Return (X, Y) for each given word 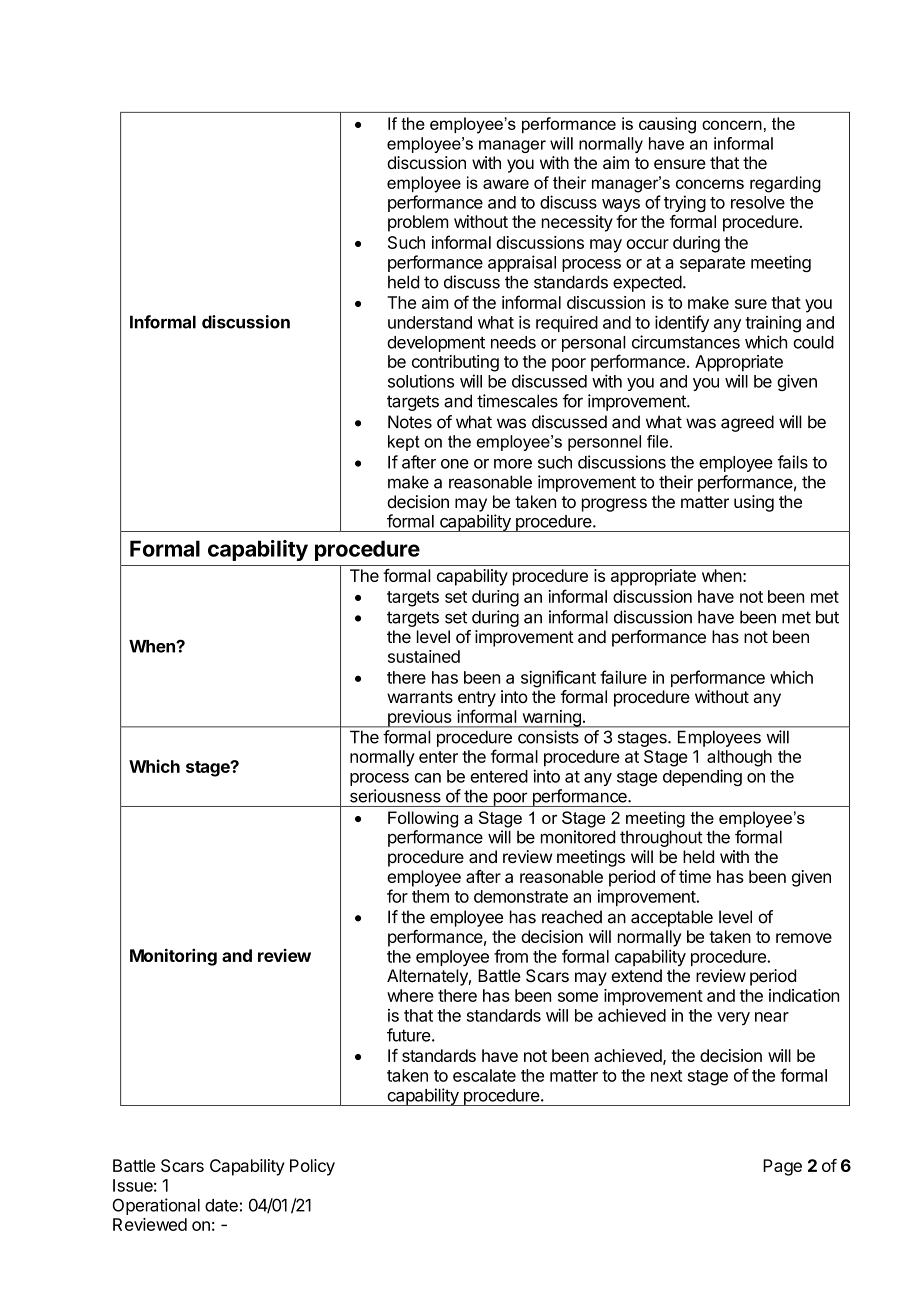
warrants (420, 697)
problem (418, 223)
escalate (484, 1075)
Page (782, 1167)
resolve (758, 202)
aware (506, 184)
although (739, 758)
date (221, 1205)
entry (477, 699)
